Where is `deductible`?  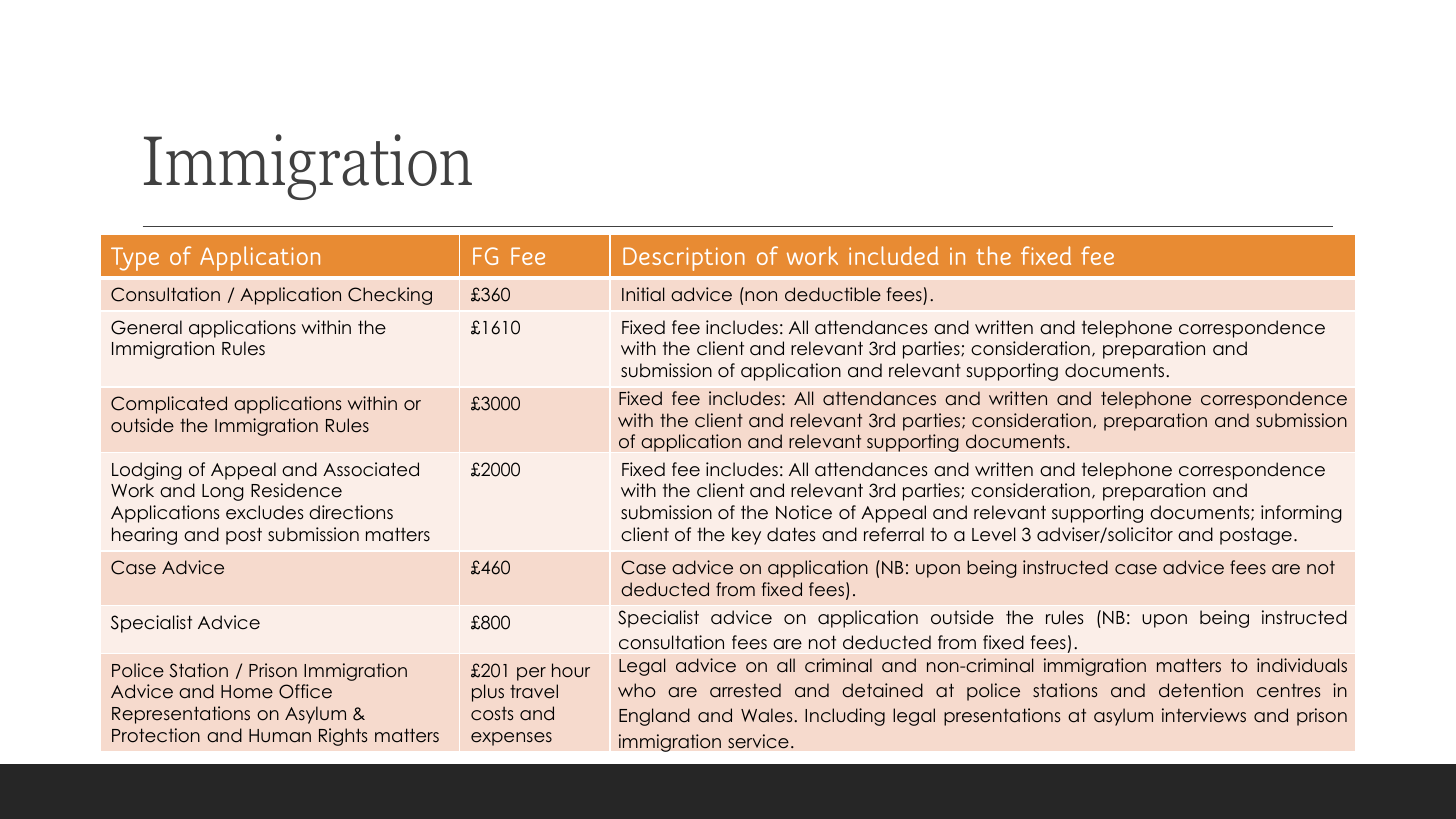 deductible is located at coordinates (833, 294).
